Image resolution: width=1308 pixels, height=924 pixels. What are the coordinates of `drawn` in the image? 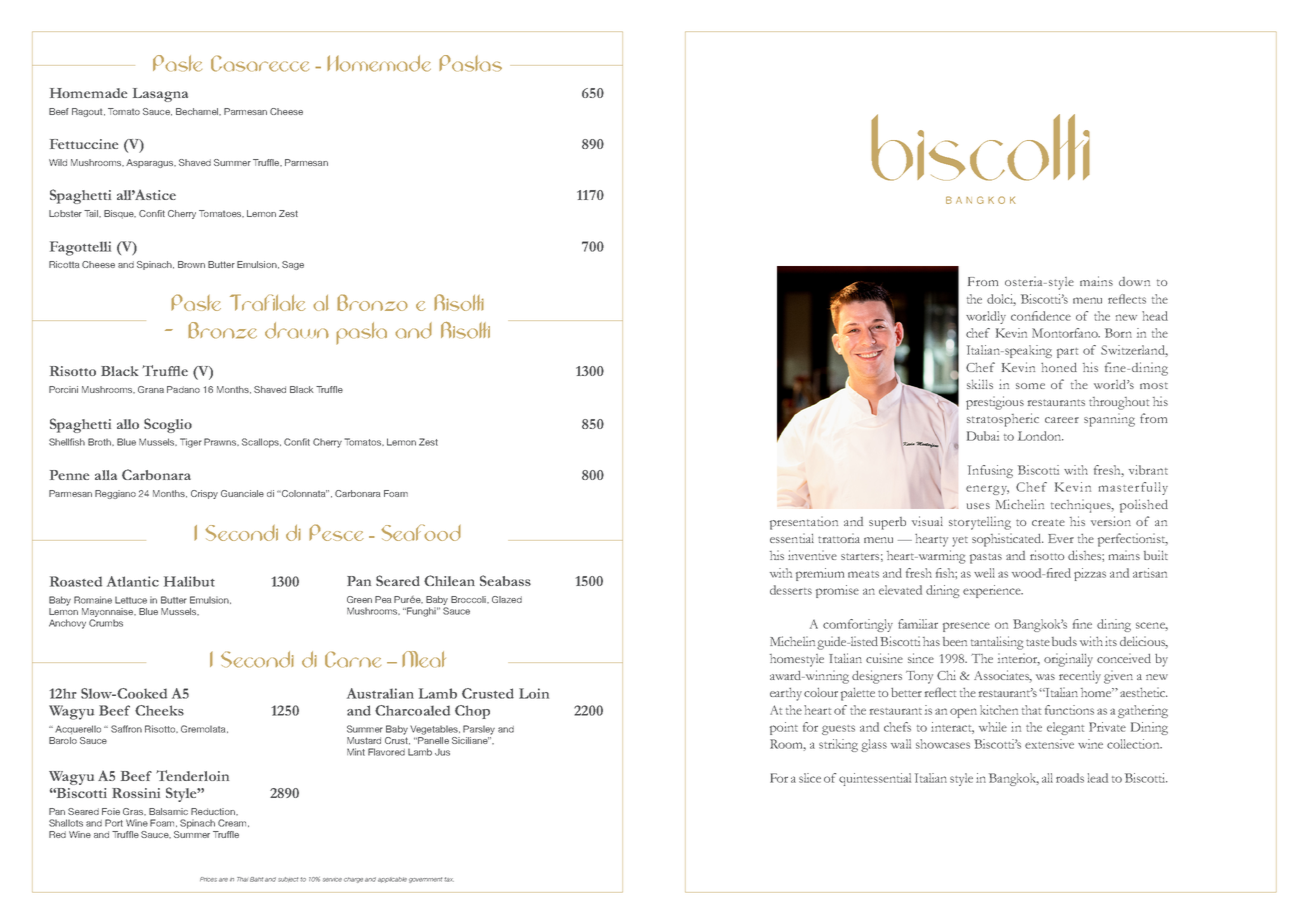 It's located at (297, 330).
